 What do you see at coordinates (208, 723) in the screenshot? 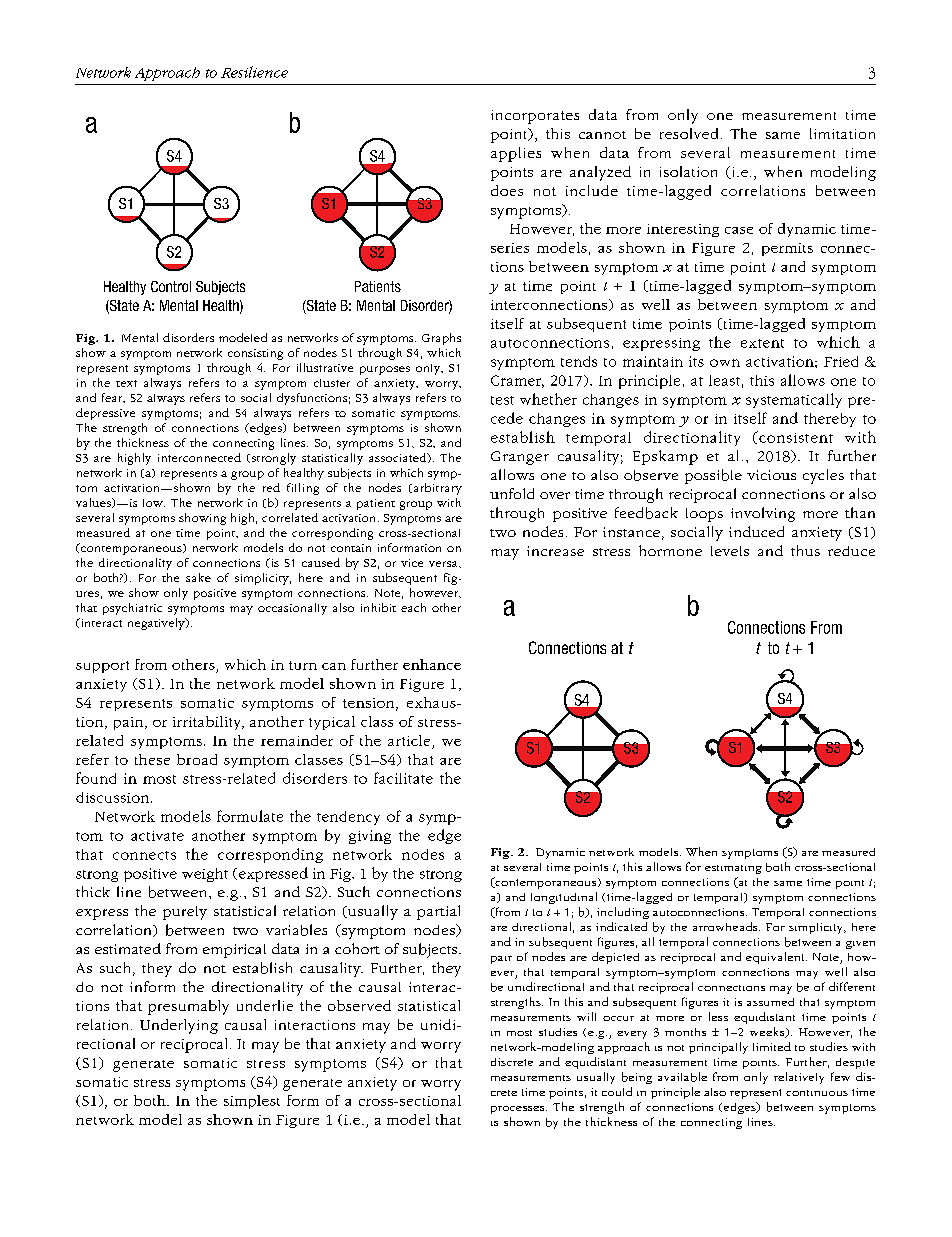
I see `irritability` at bounding box center [208, 723].
